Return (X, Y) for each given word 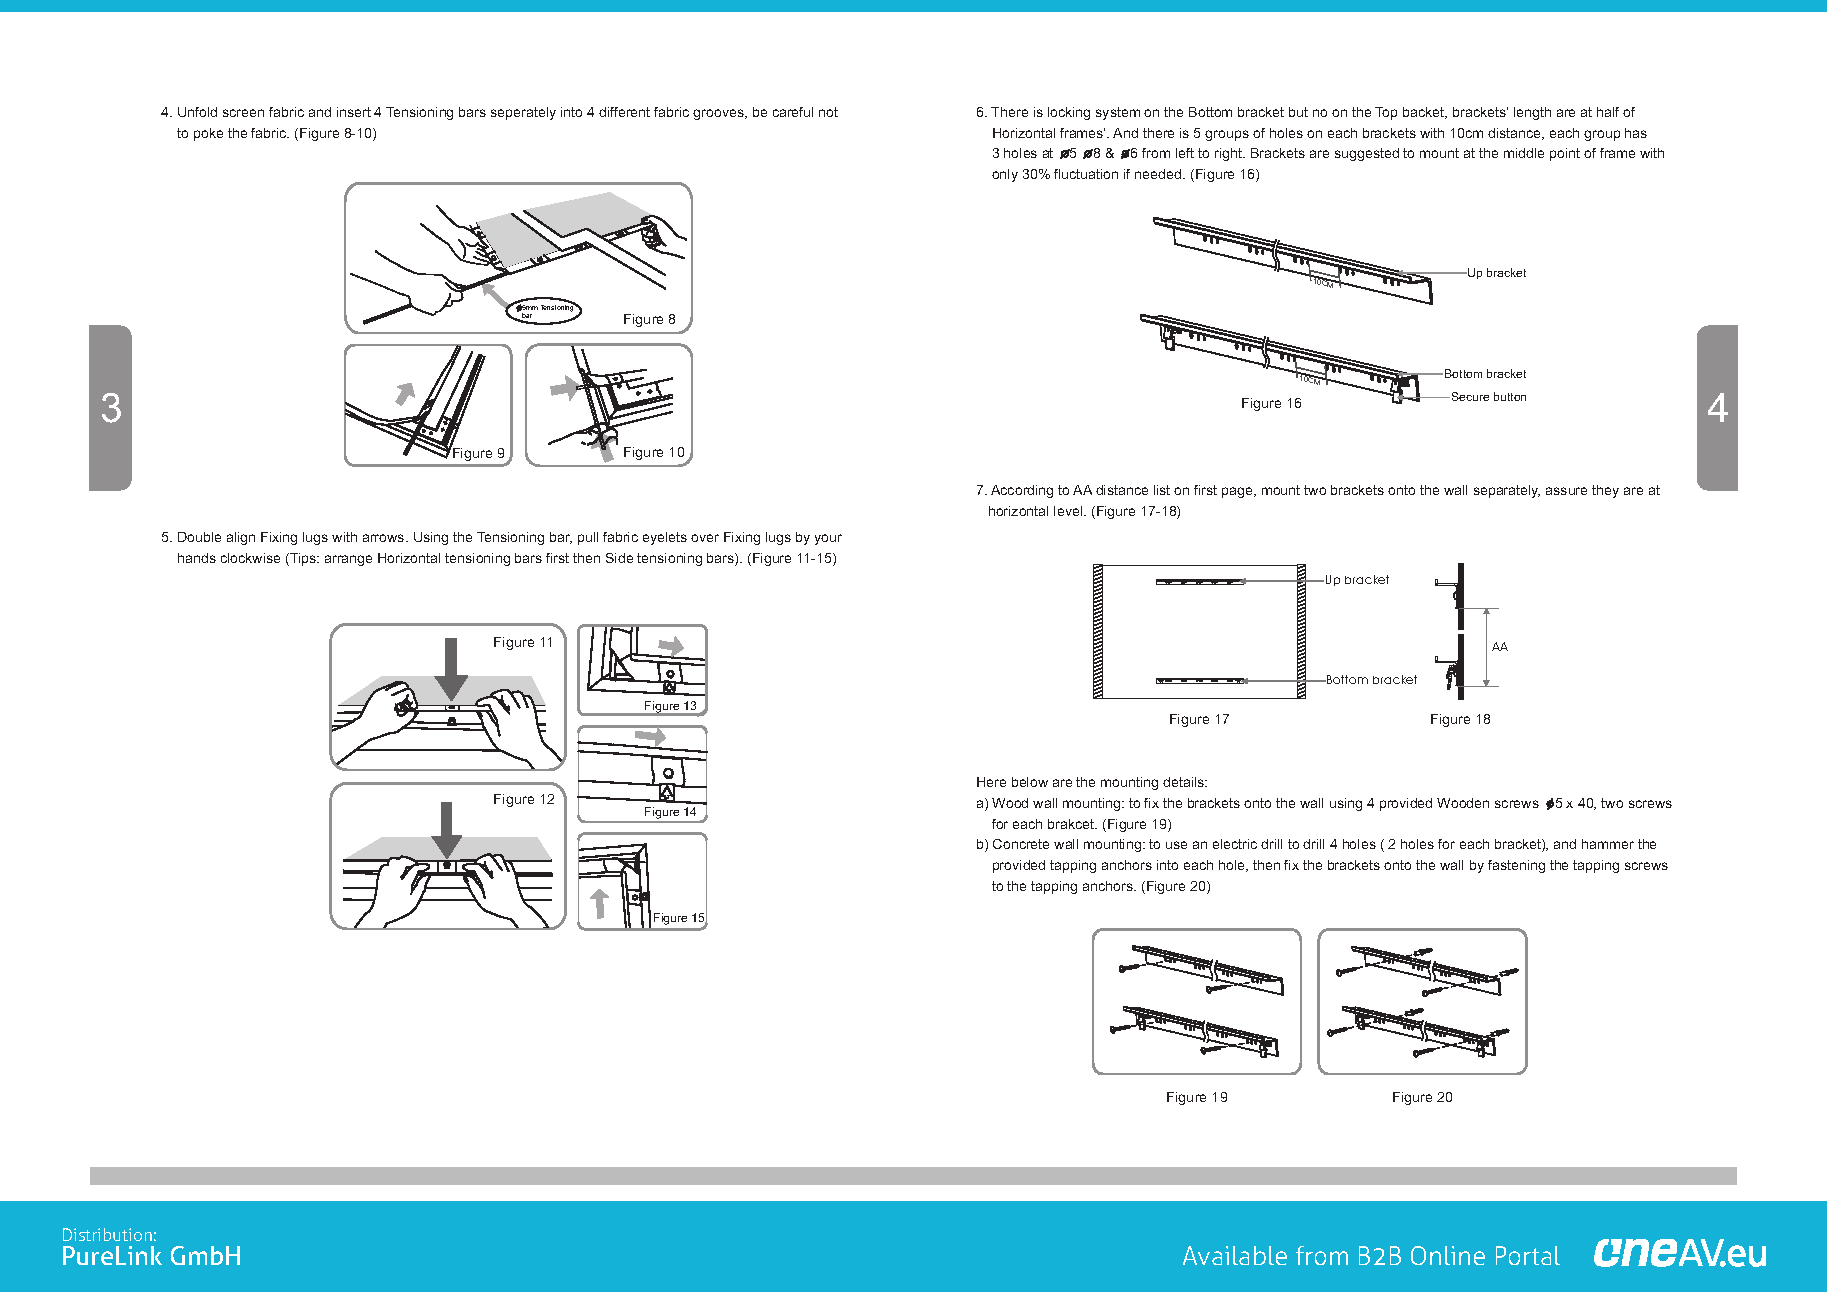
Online (1448, 1255)
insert (354, 112)
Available (1235, 1255)
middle (1524, 153)
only (1005, 175)
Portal (1528, 1255)
